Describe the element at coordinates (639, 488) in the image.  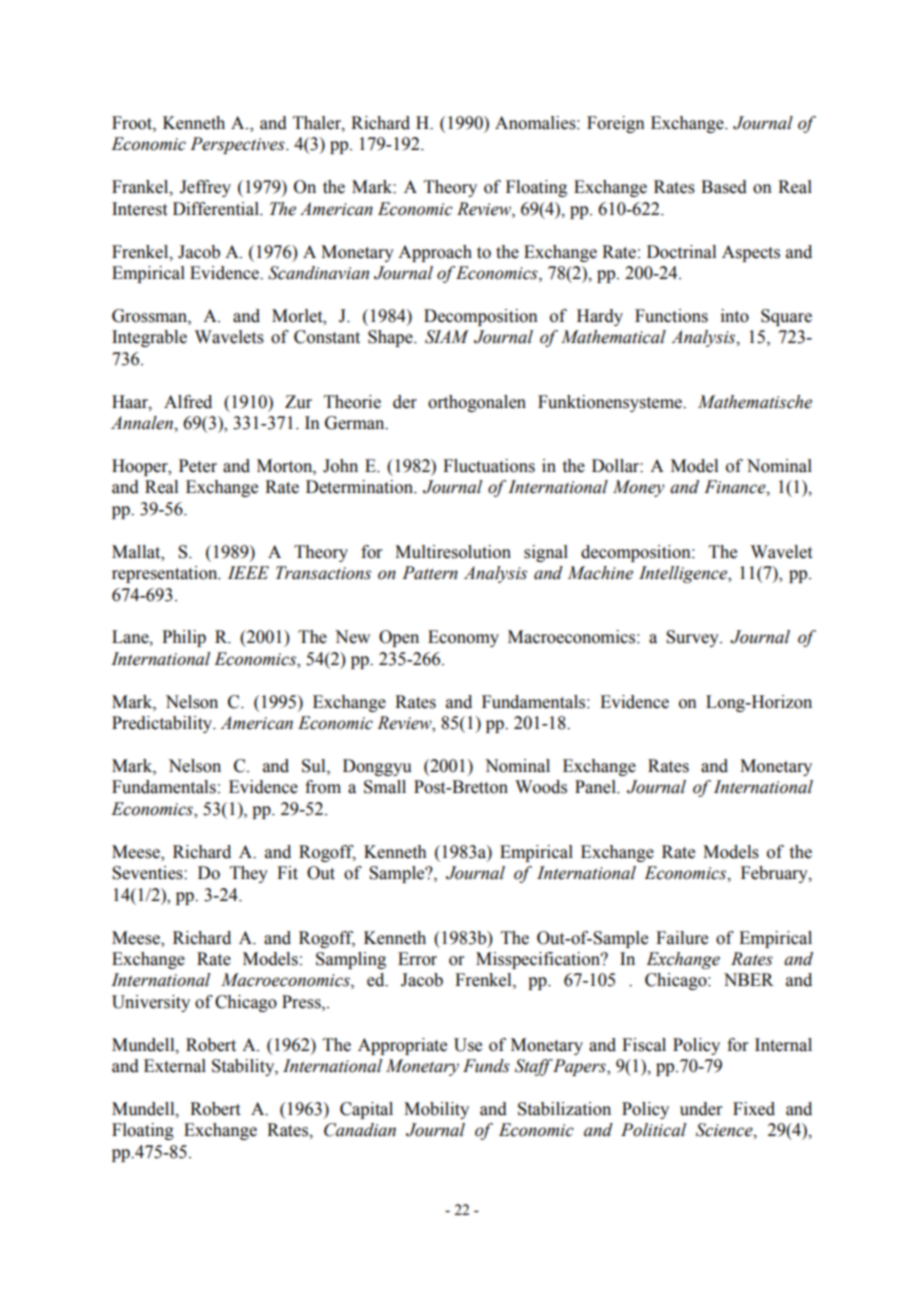
I see `Money` at that location.
